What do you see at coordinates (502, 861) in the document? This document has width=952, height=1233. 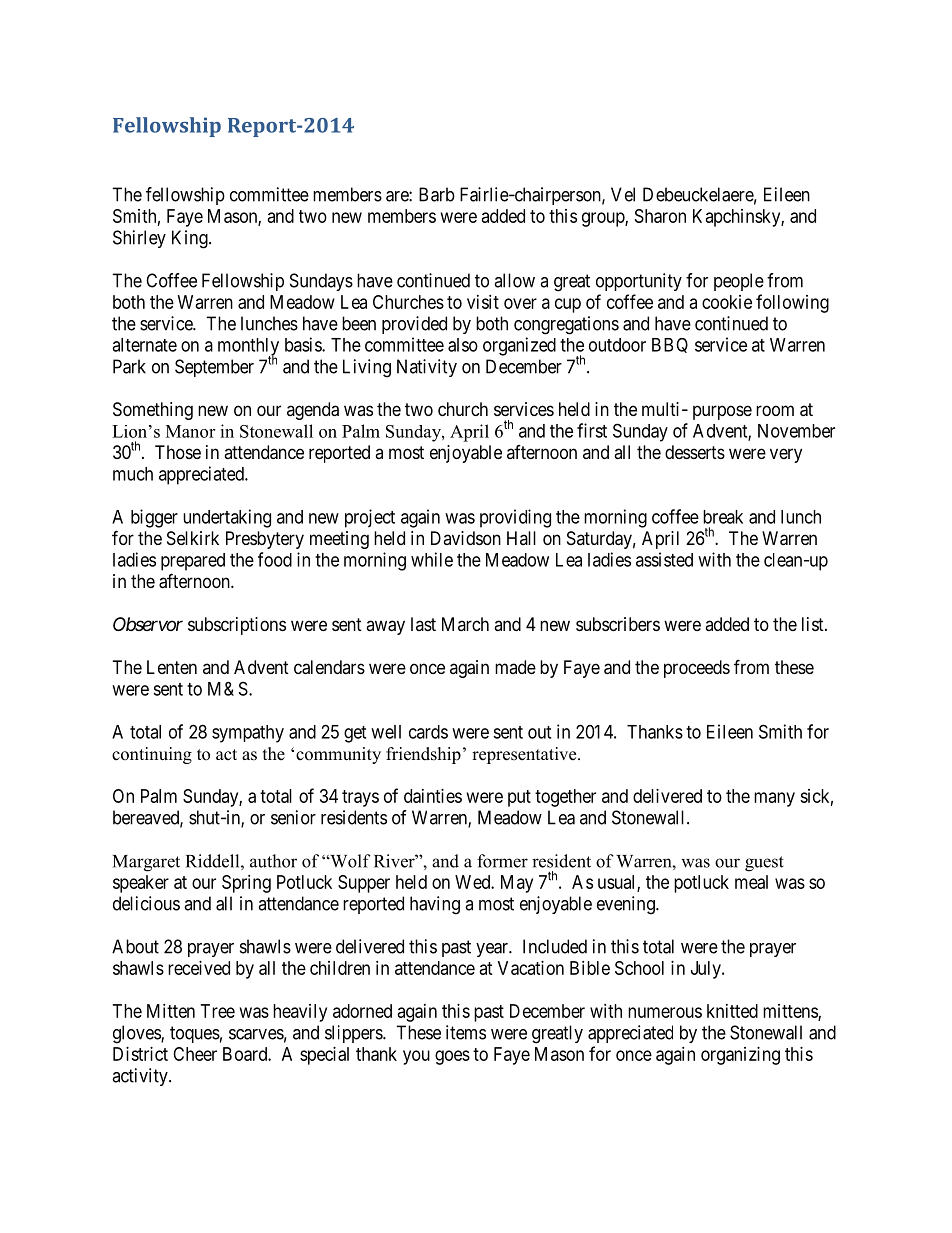 I see `former` at bounding box center [502, 861].
